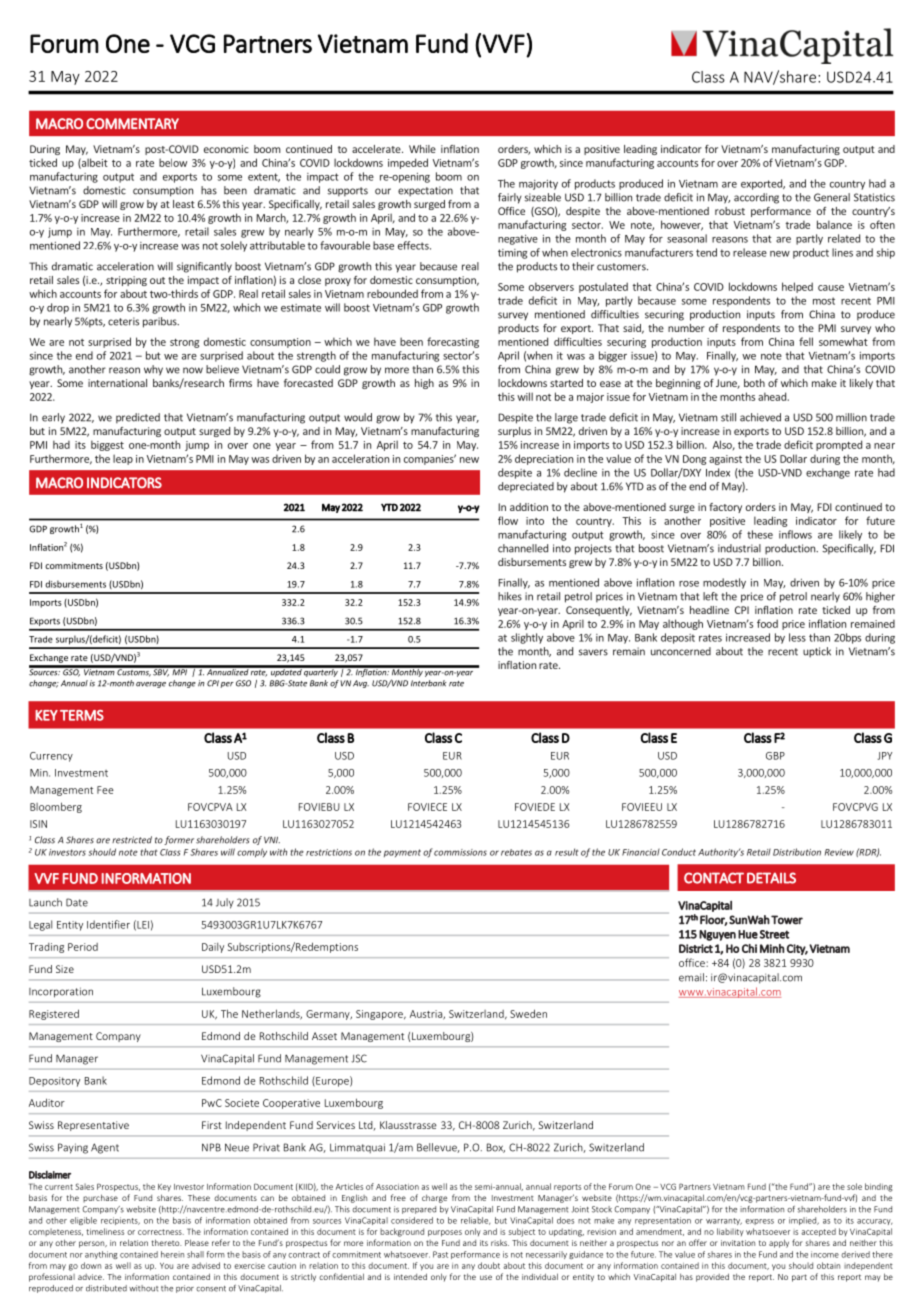  What do you see at coordinates (771, 878) in the page?
I see `DETAILS` at bounding box center [771, 878].
